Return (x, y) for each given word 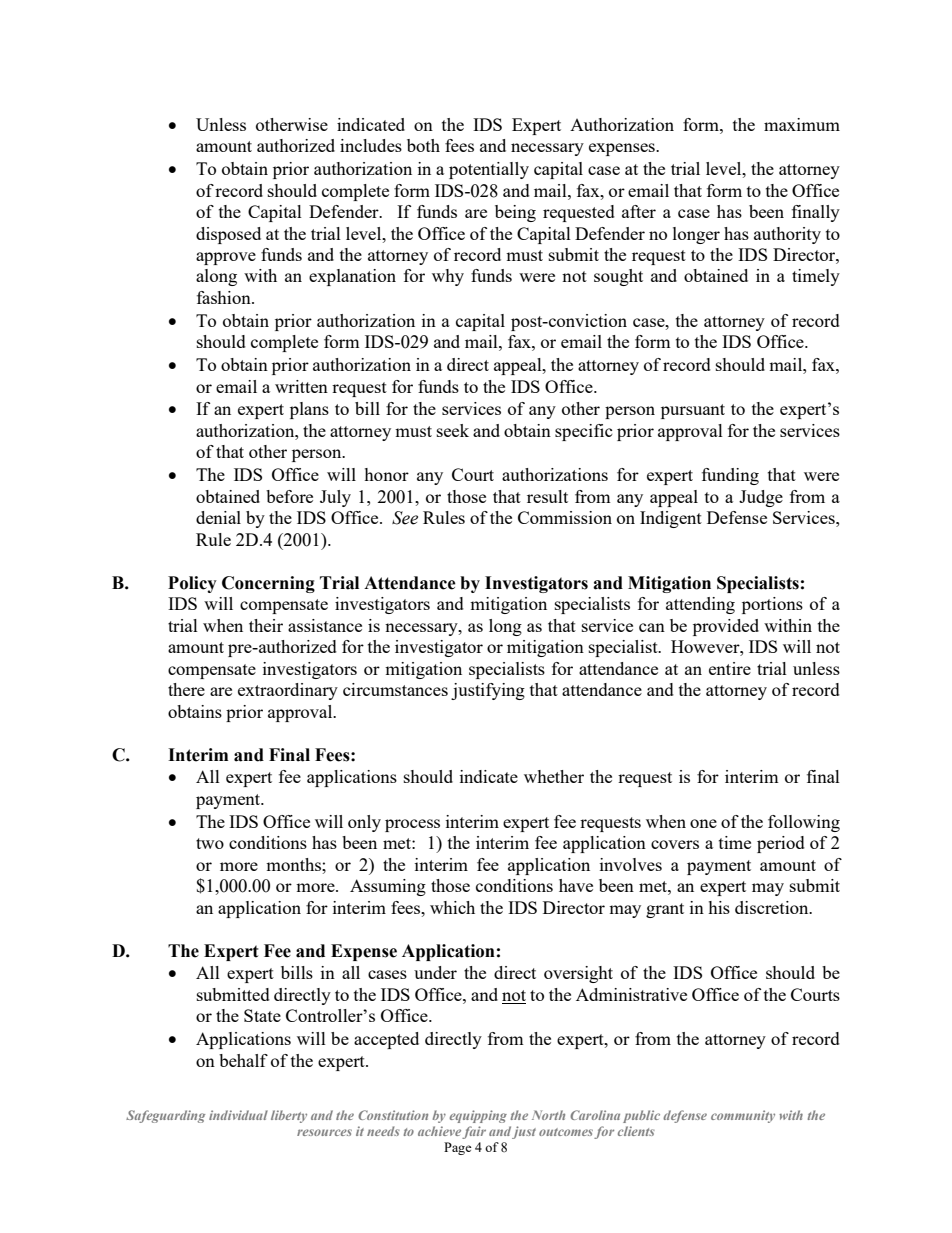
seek (453, 430)
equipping (478, 1116)
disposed (228, 235)
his (719, 907)
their (266, 625)
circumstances (395, 689)
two (210, 843)
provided (726, 627)
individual (238, 1115)
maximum (802, 124)
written (301, 386)
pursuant (693, 411)
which (452, 907)
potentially (489, 170)
